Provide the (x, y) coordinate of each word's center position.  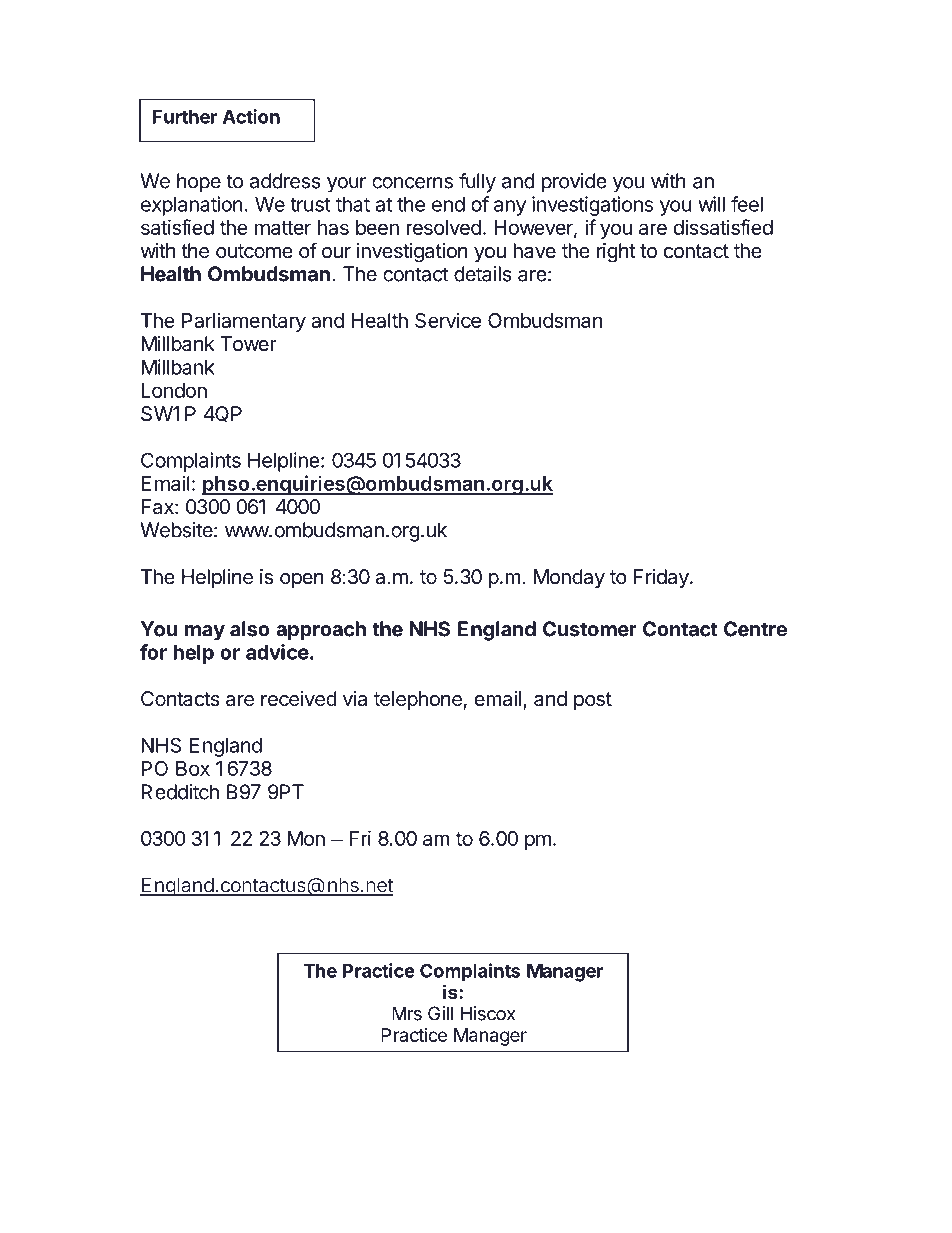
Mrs (407, 1013)
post (593, 701)
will (711, 204)
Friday (662, 578)
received (299, 699)
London (174, 390)
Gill (440, 1013)
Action (251, 116)
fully (477, 183)
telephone (418, 700)
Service (448, 320)
